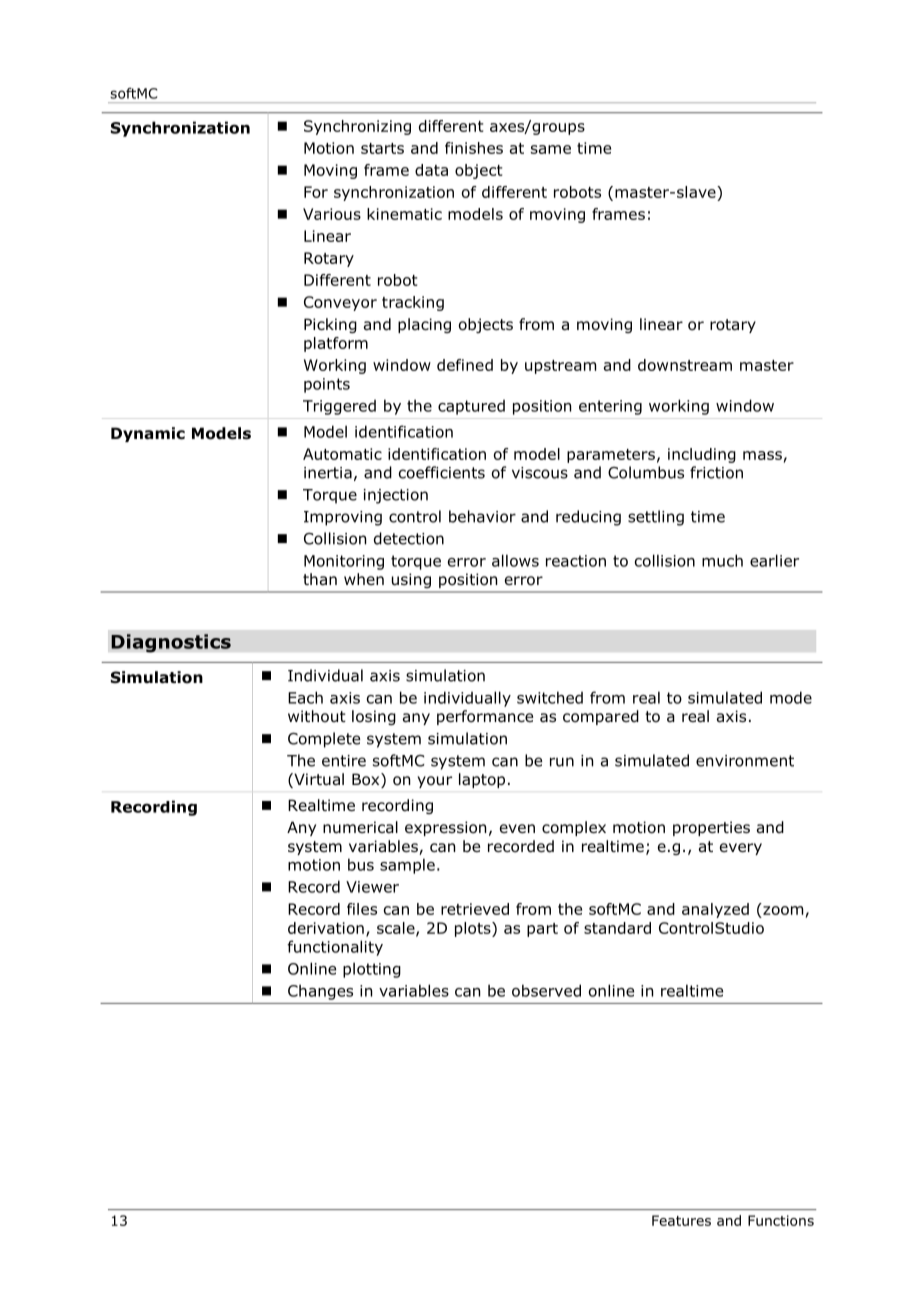 This screenshot has width=924, height=1308. Describe the element at coordinates (482, 516) in the screenshot. I see `behavior` at that location.
